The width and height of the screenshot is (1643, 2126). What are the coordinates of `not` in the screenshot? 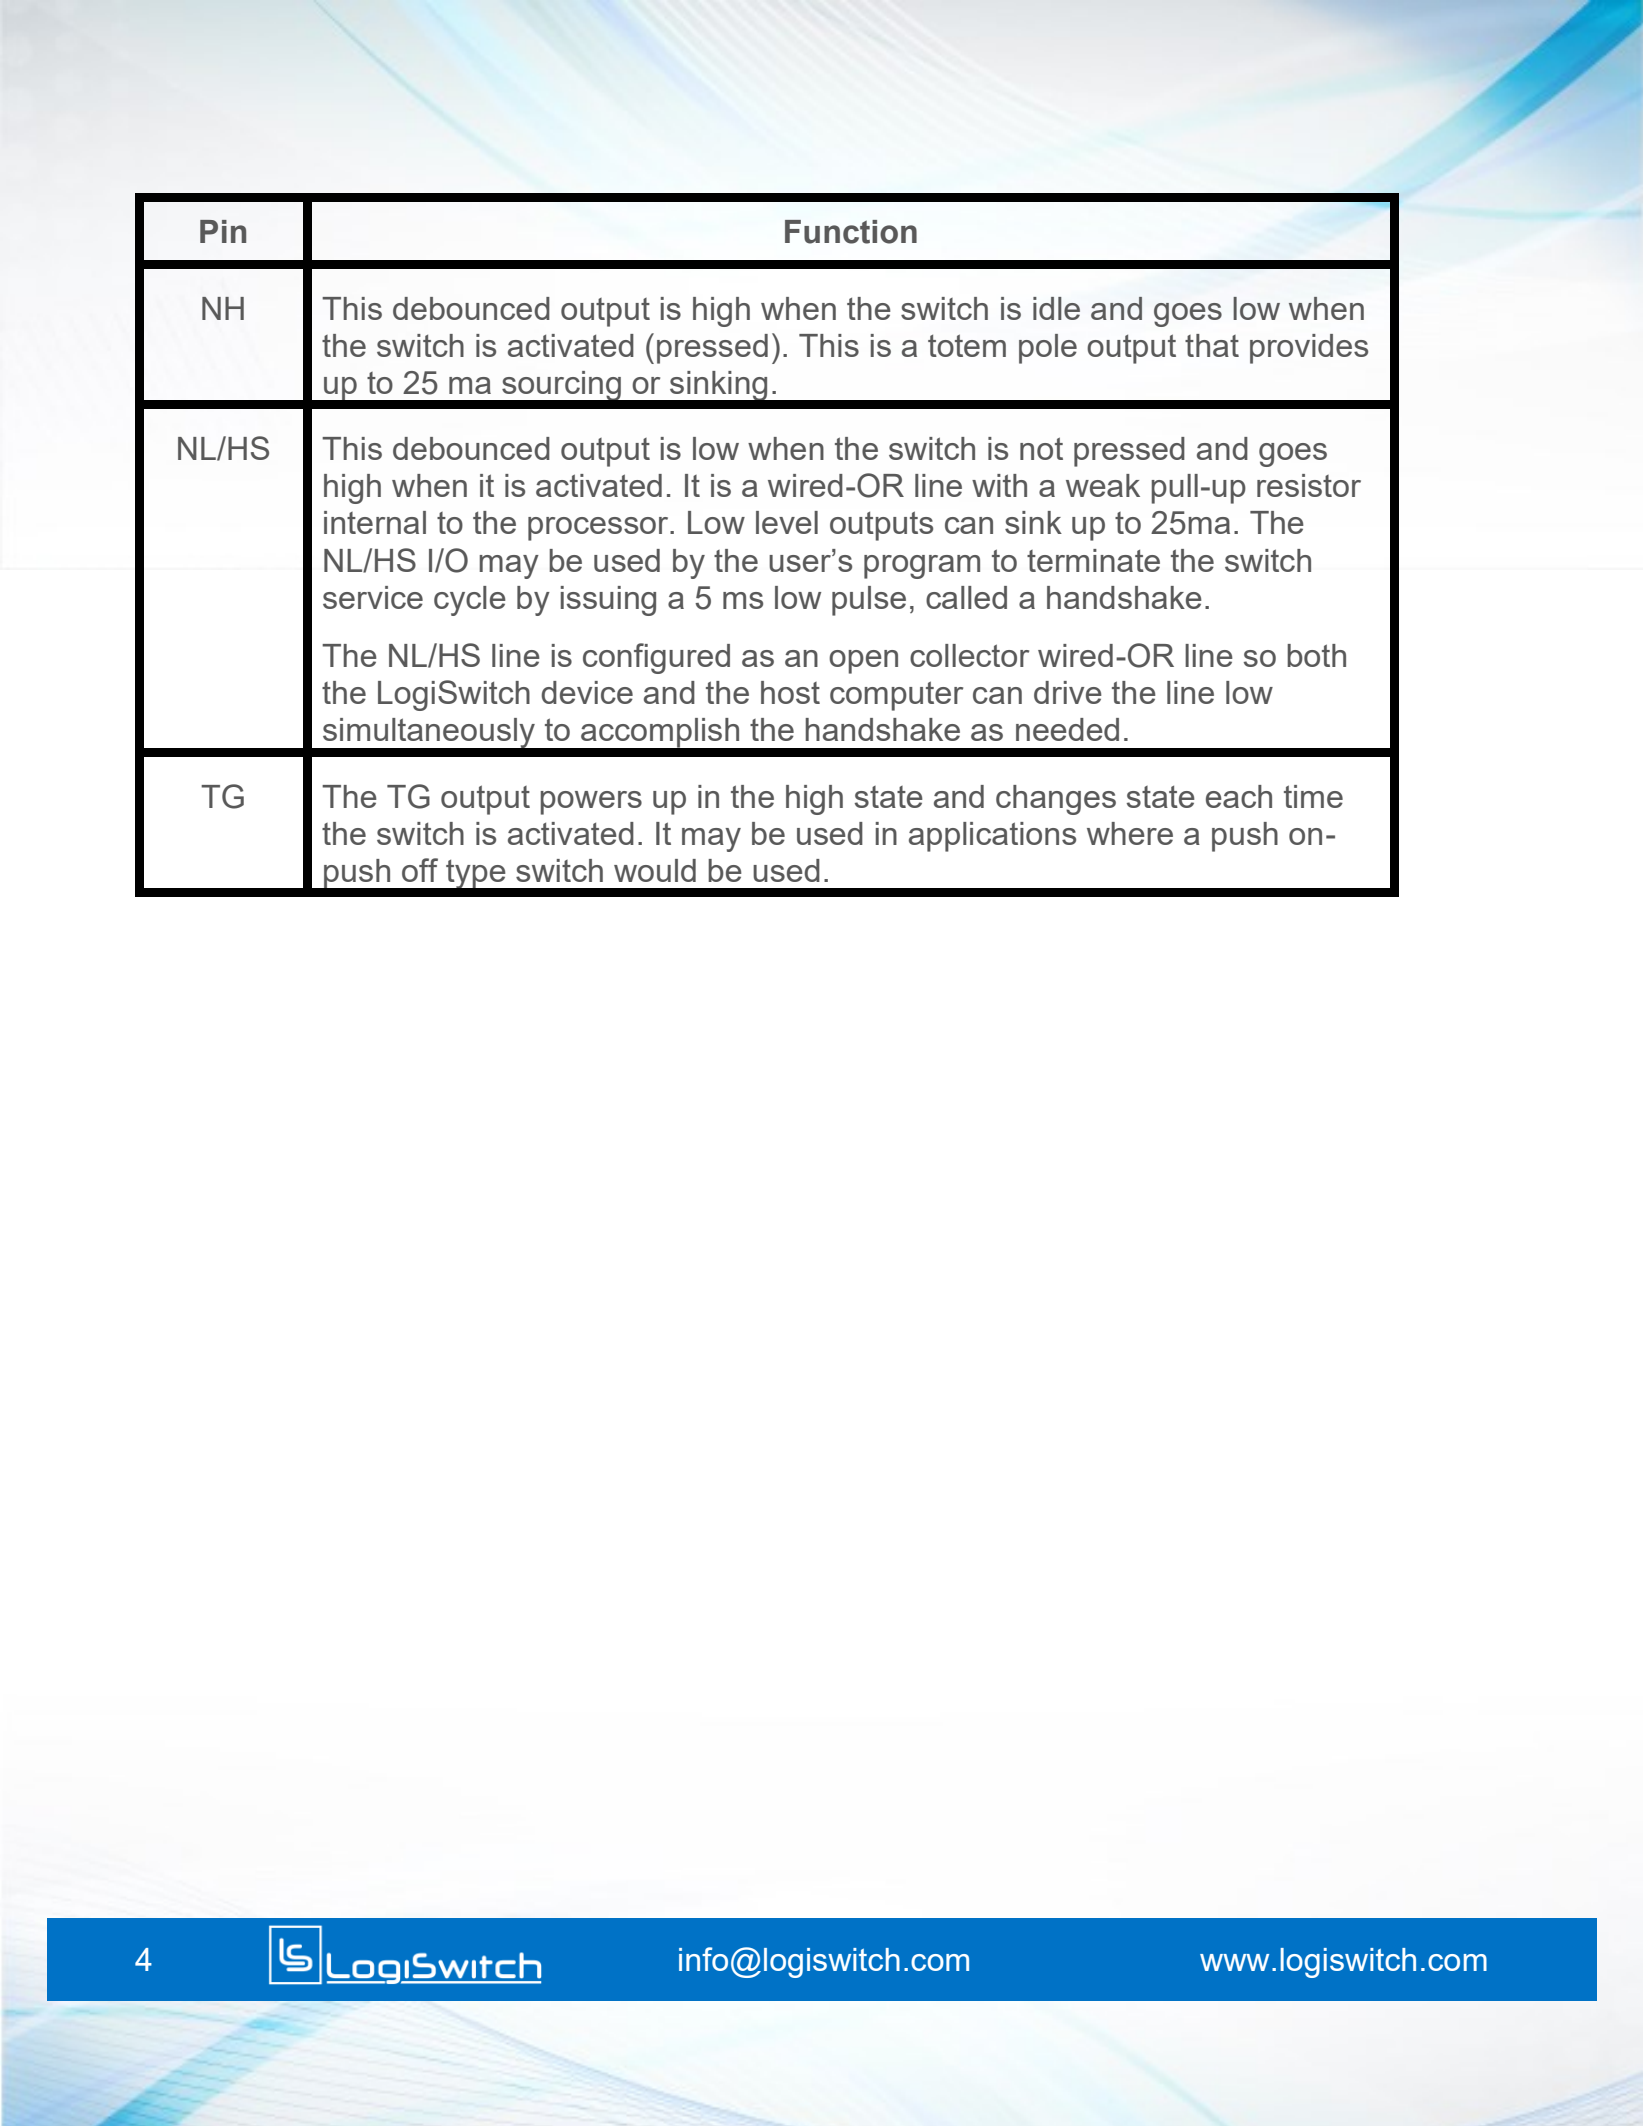 It's located at (1041, 448).
